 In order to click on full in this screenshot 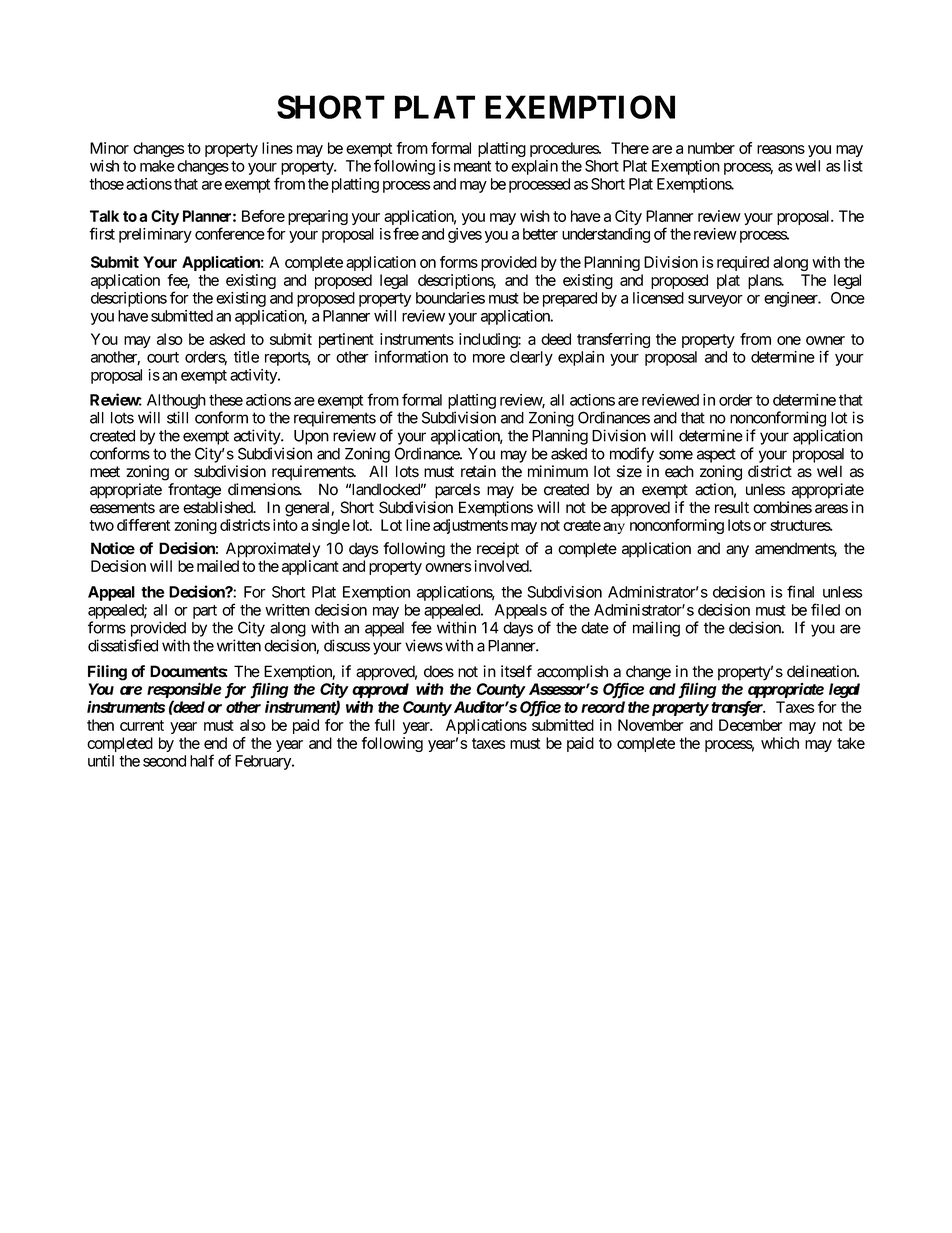, I will do `click(384, 725)`.
